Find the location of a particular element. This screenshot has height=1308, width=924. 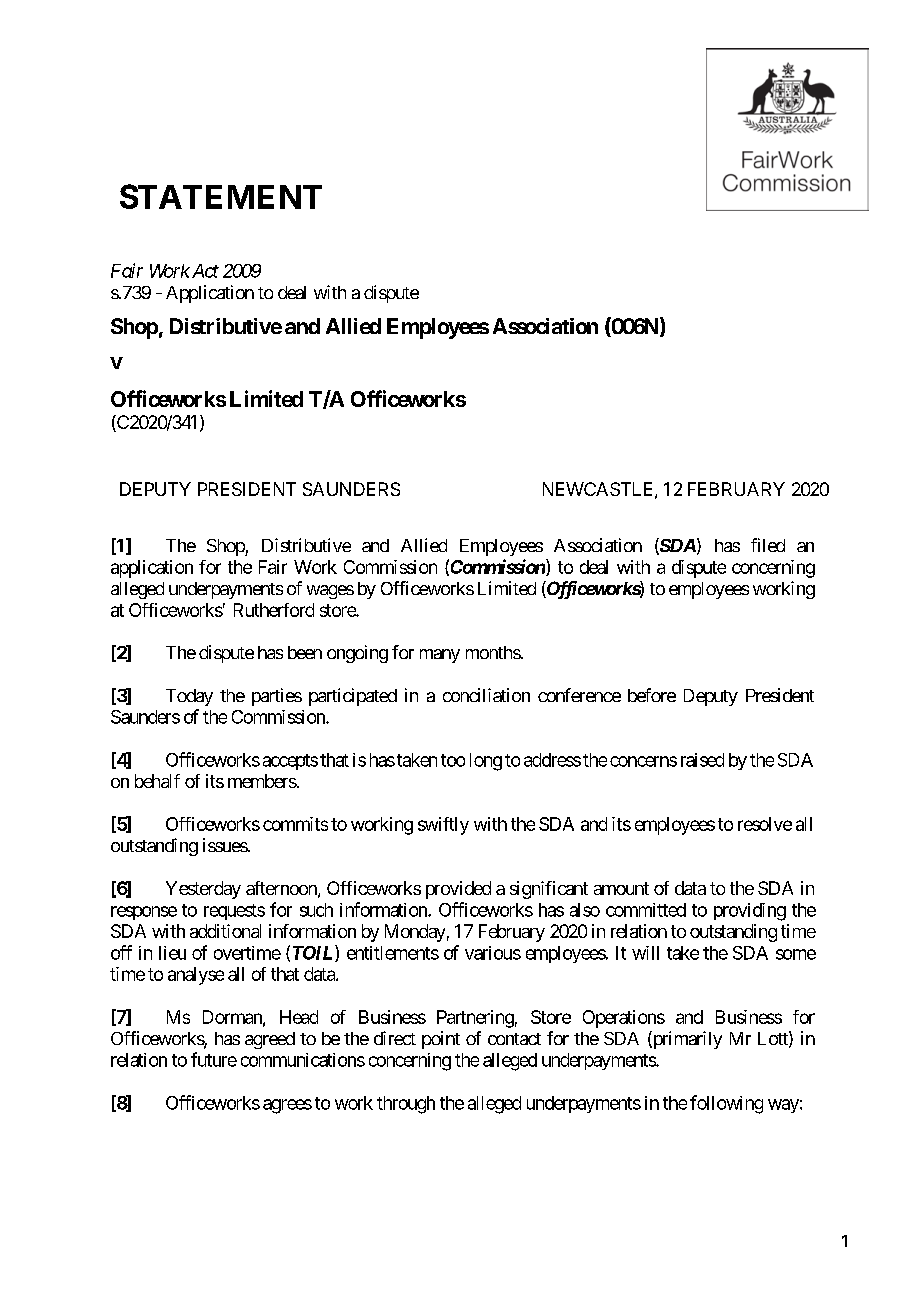

future is located at coordinates (214, 1059).
